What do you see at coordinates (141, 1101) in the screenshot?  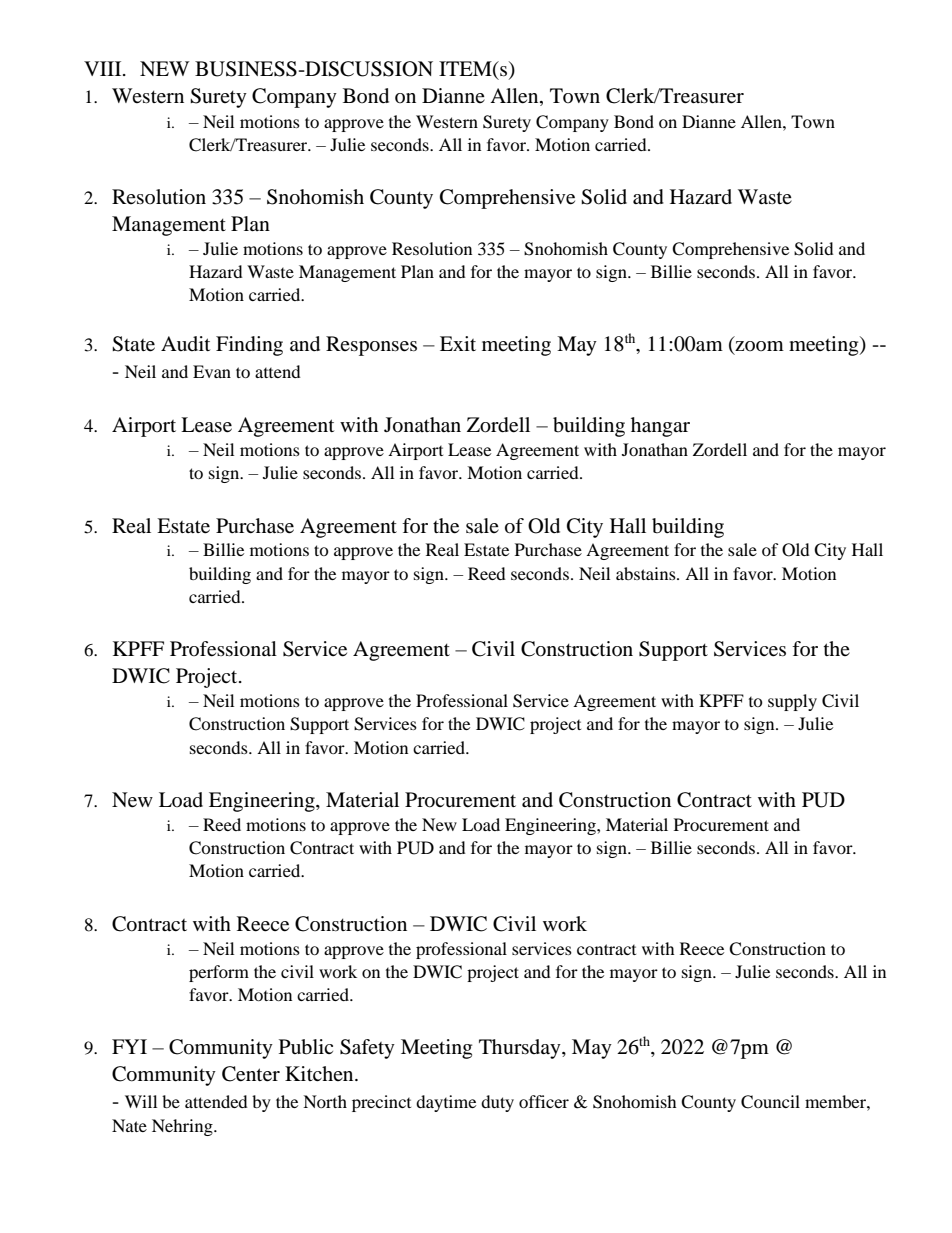 I see `Will` at bounding box center [141, 1101].
